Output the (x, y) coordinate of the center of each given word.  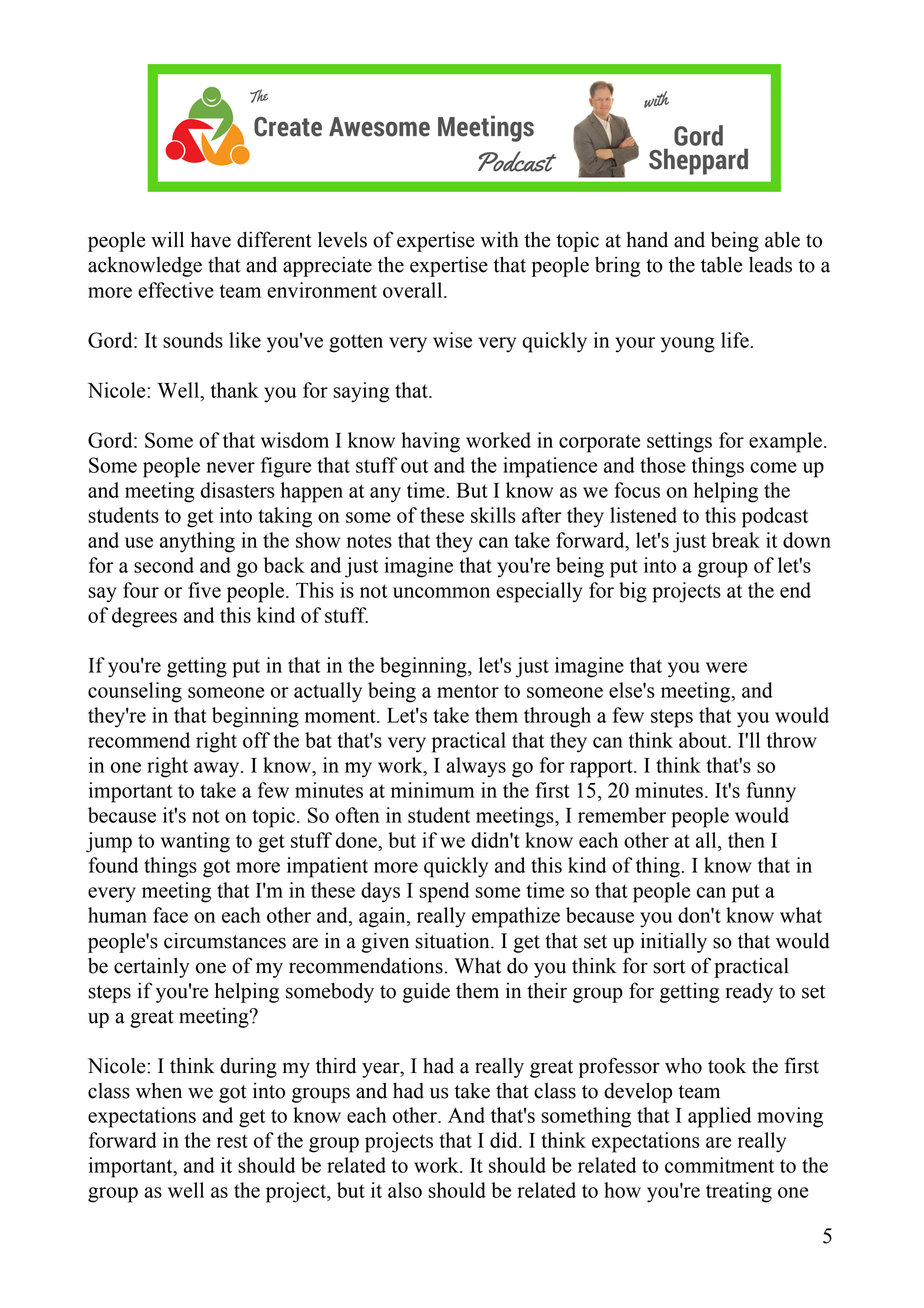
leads (770, 265)
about (704, 740)
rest (232, 1141)
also (405, 1190)
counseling (135, 692)
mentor (468, 691)
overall (414, 290)
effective (176, 290)
